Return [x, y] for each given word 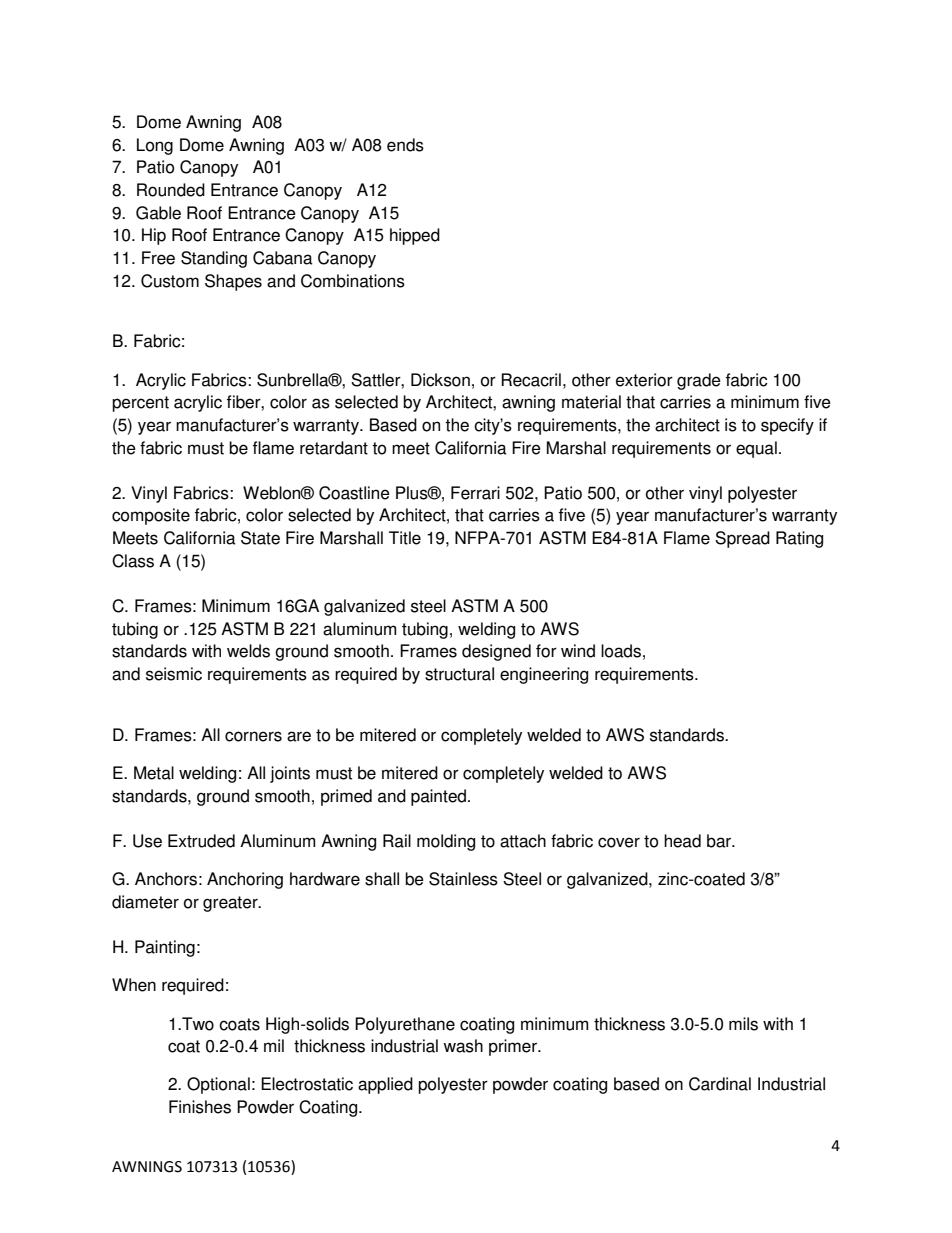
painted [438, 797]
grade [699, 381]
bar [720, 841]
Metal [154, 773]
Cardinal [720, 1084]
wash [463, 1046]
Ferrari [475, 493]
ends [405, 145]
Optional [218, 1085]
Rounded [171, 190]
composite [151, 516]
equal [756, 449]
